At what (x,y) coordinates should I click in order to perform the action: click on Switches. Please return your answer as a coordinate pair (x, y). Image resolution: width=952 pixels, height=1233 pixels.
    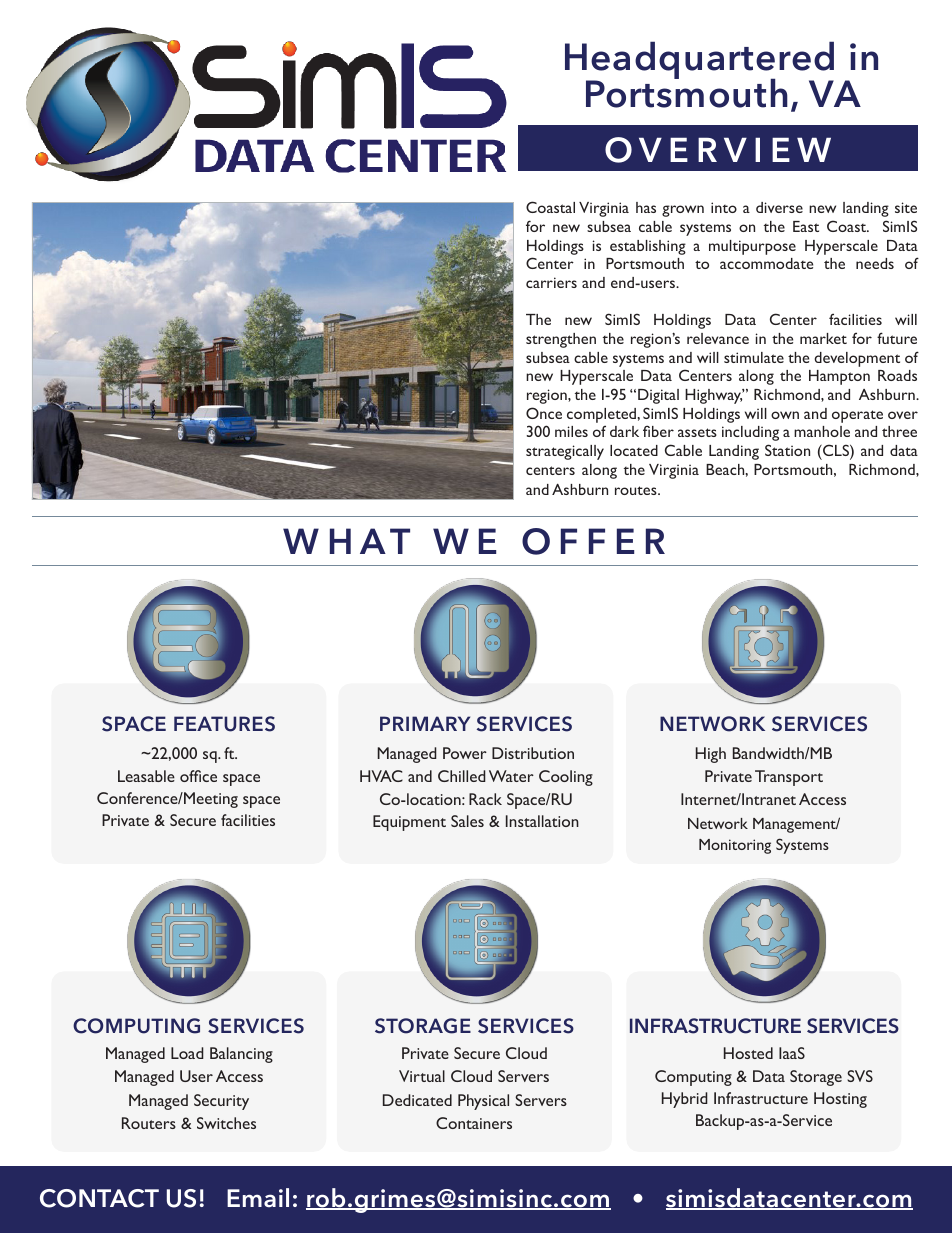
    Looking at the image, I should click on (226, 1123).
